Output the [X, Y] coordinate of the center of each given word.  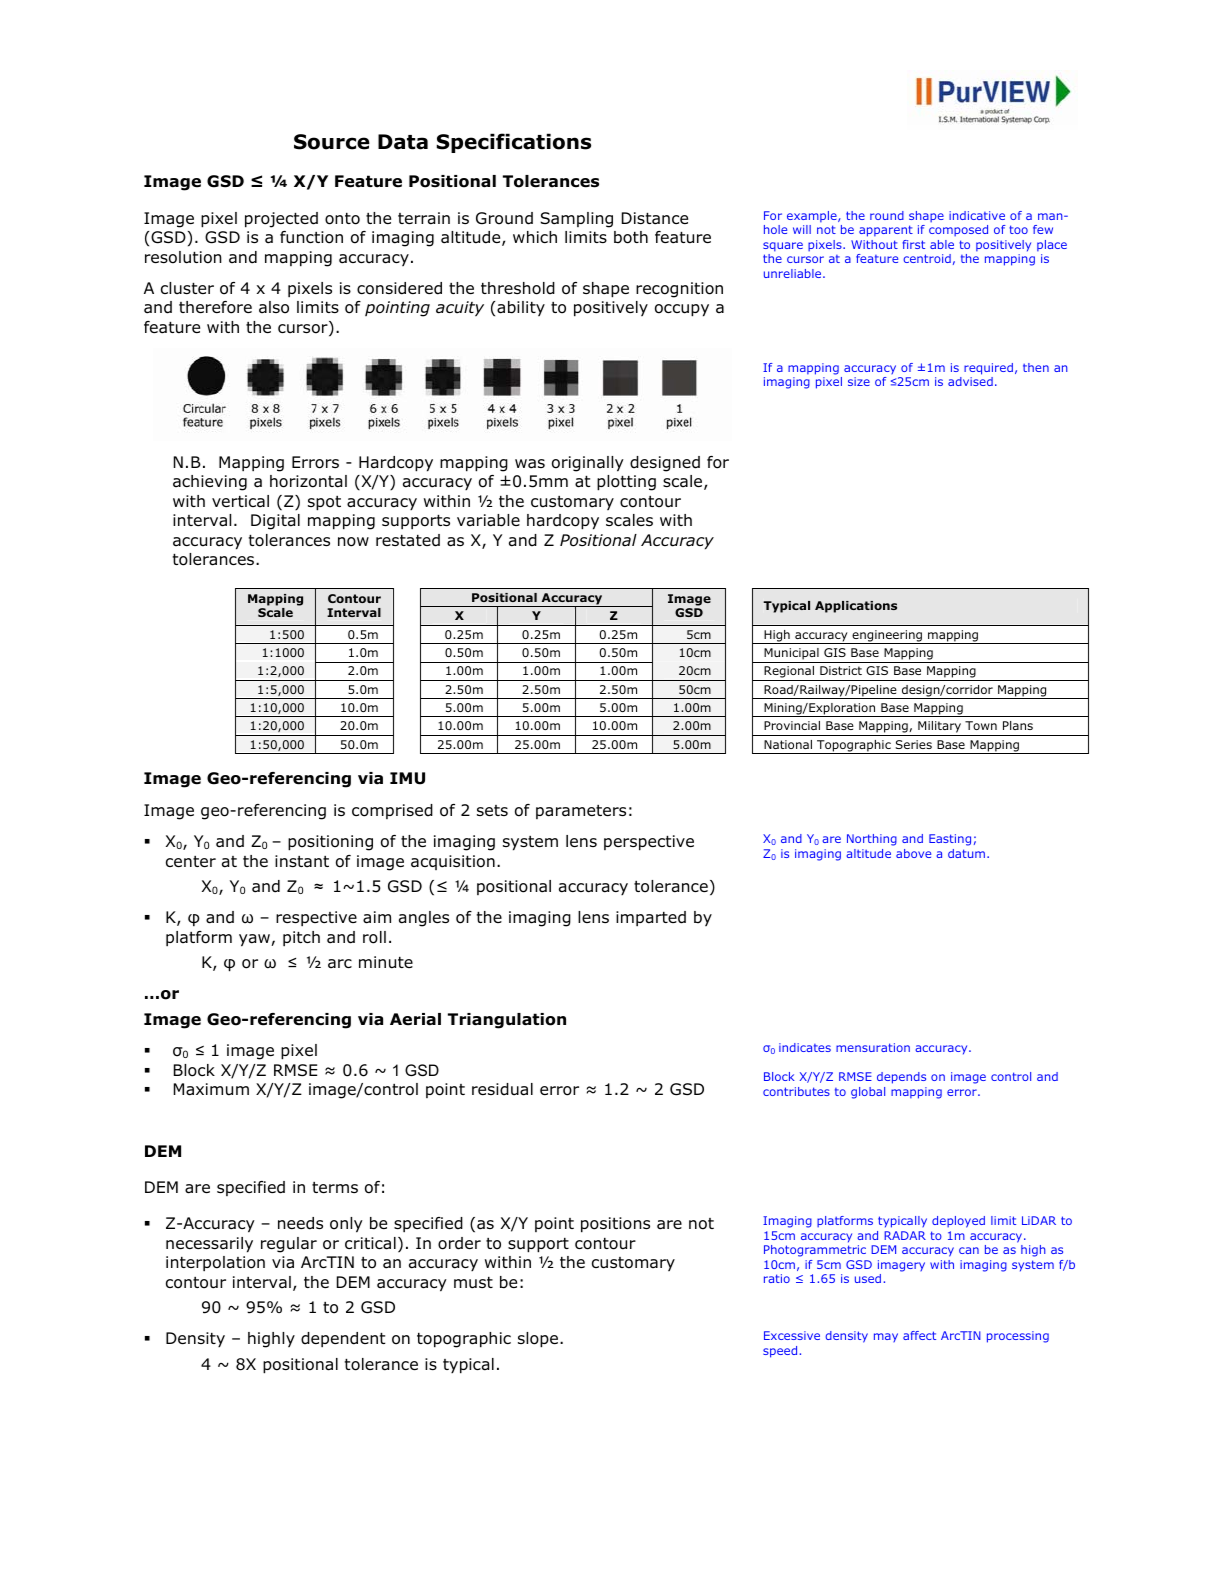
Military [940, 728]
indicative [977, 215]
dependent [343, 1339]
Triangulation [507, 1021]
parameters [581, 812]
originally [588, 464]
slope [538, 1340]
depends [901, 1078]
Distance [655, 218]
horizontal [308, 481]
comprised [392, 811]
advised [970, 381]
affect [919, 1335]
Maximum [211, 1089]
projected [281, 220]
